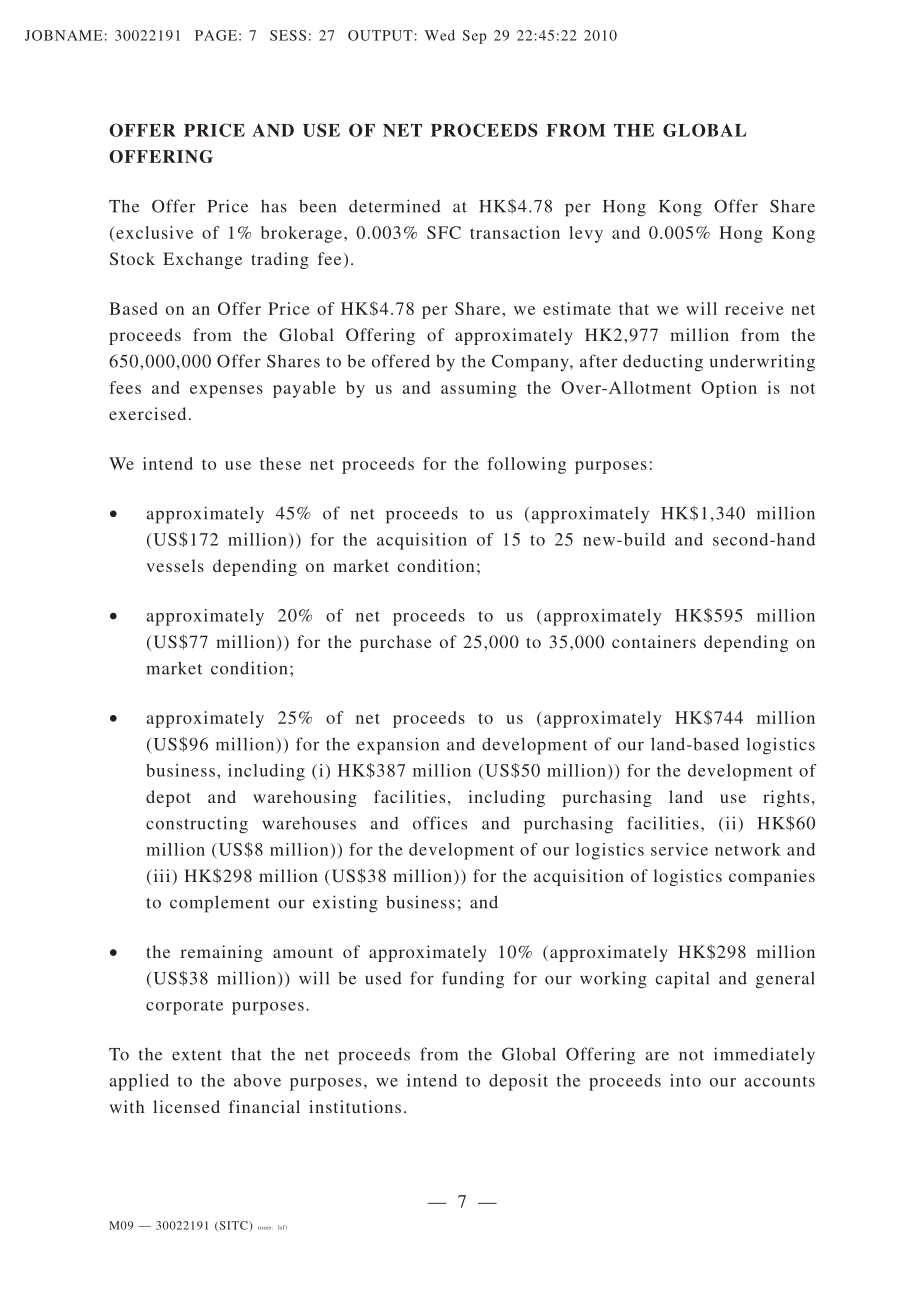 The image size is (924, 1308). Describe the element at coordinates (396, 643) in the screenshot. I see `purchase` at that location.
